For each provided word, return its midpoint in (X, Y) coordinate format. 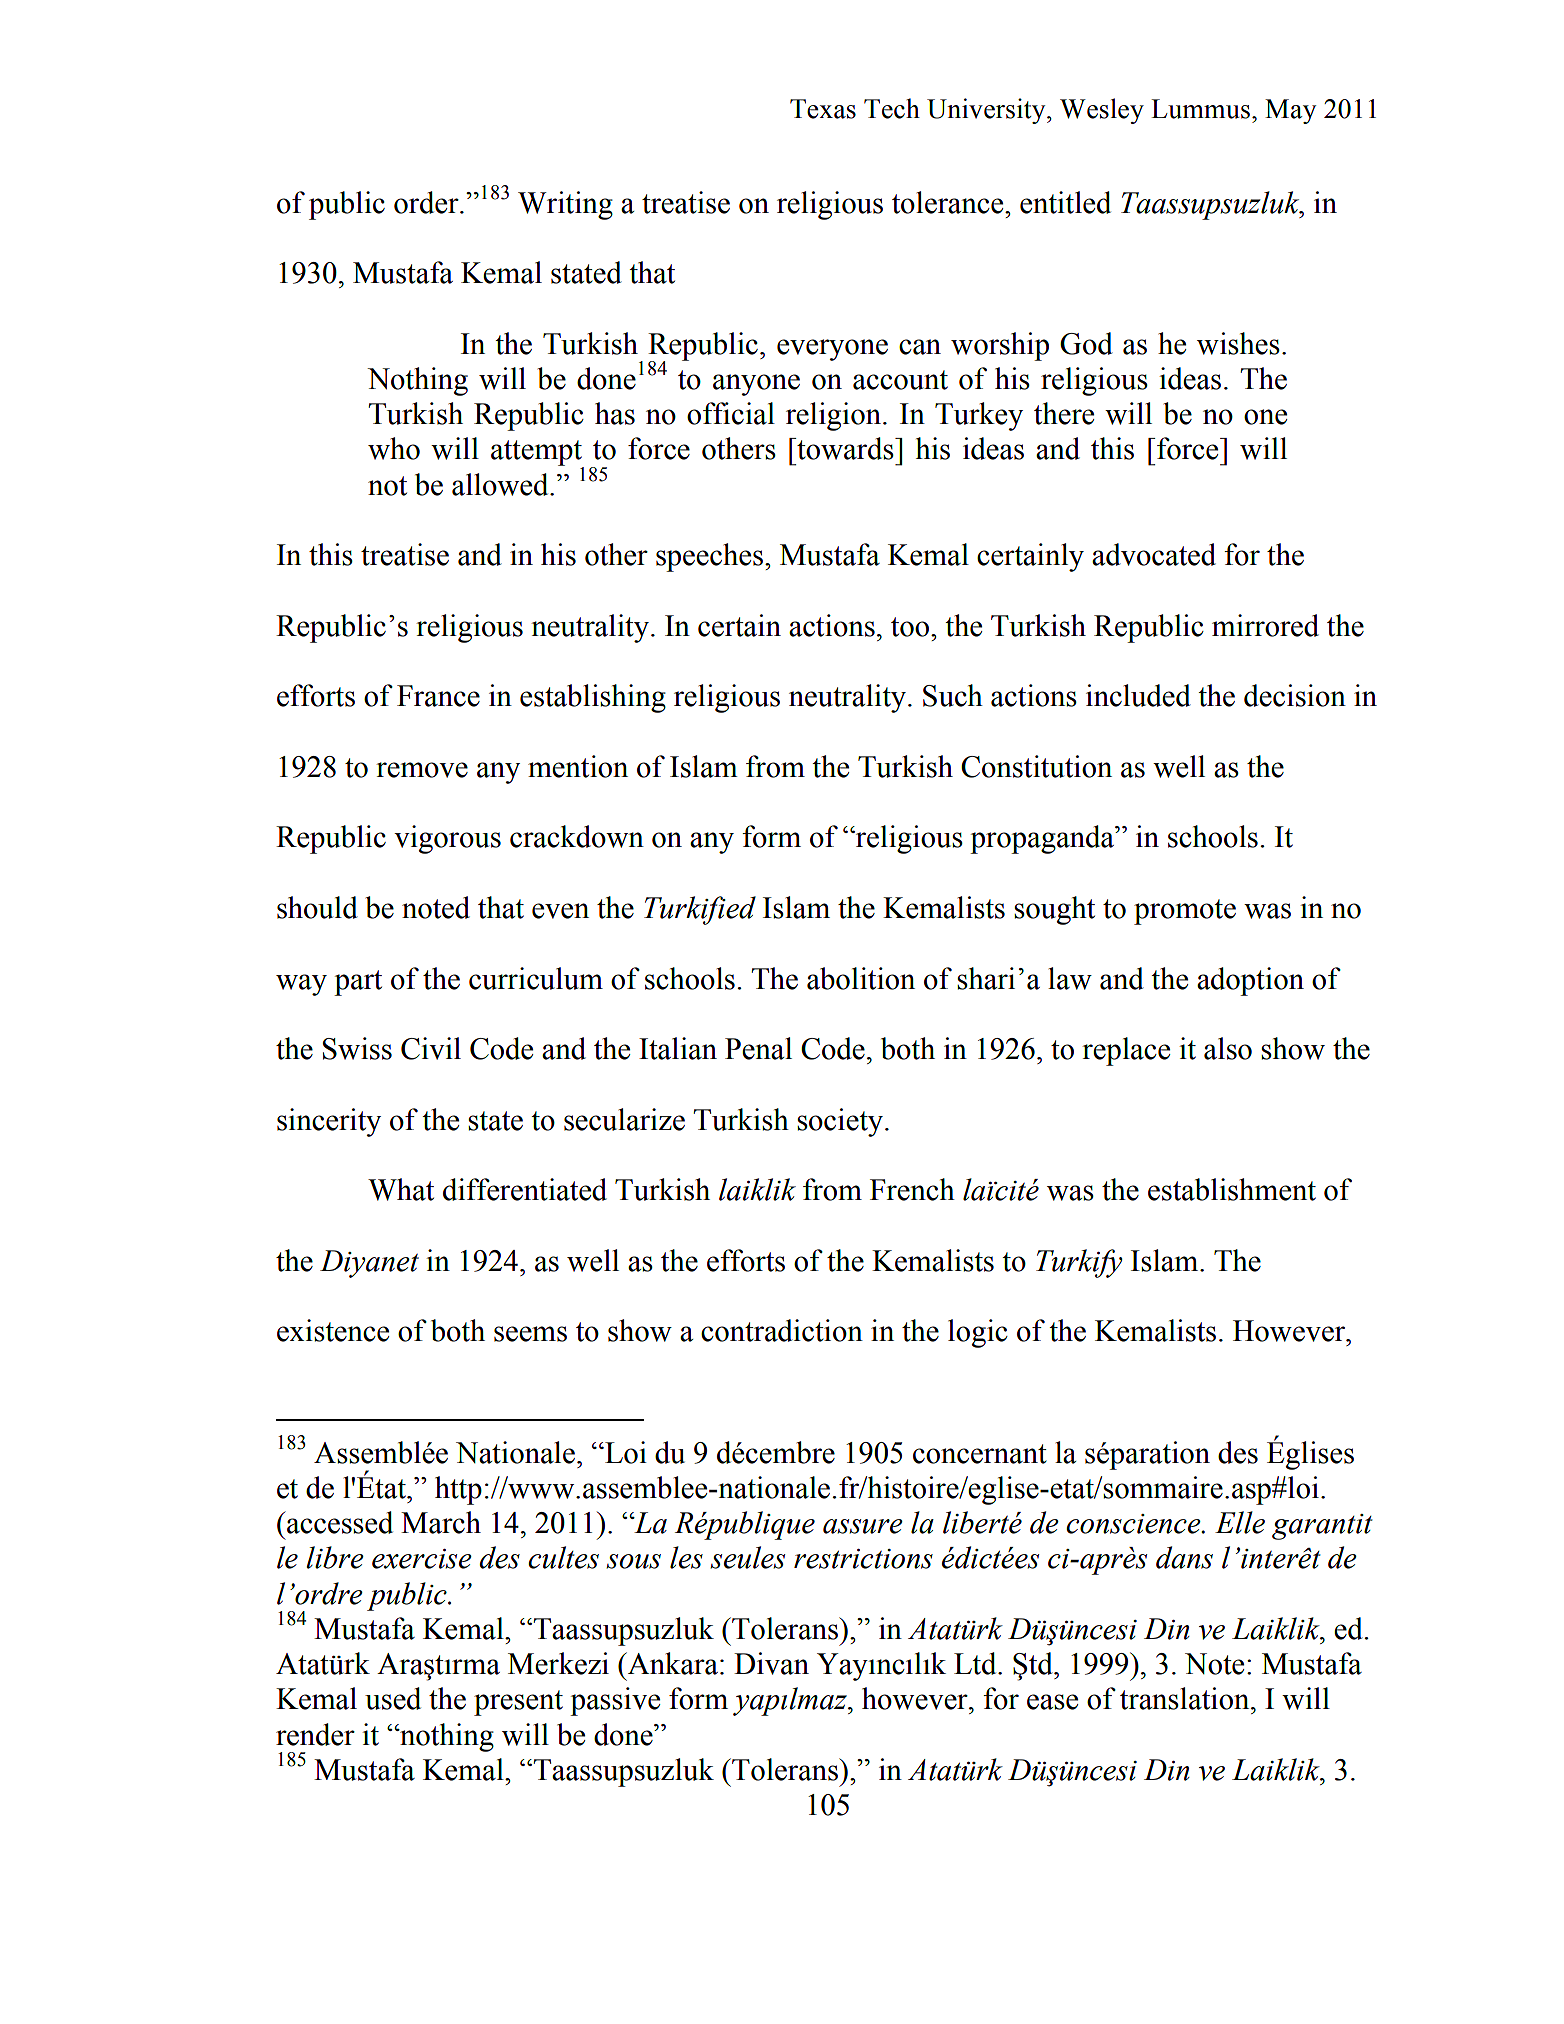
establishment (1232, 1189)
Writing (565, 205)
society (841, 1122)
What (401, 1189)
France (438, 696)
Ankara (671, 1663)
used (393, 1698)
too (911, 627)
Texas (823, 109)
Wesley (1102, 111)
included (1138, 695)
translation (1186, 1698)
